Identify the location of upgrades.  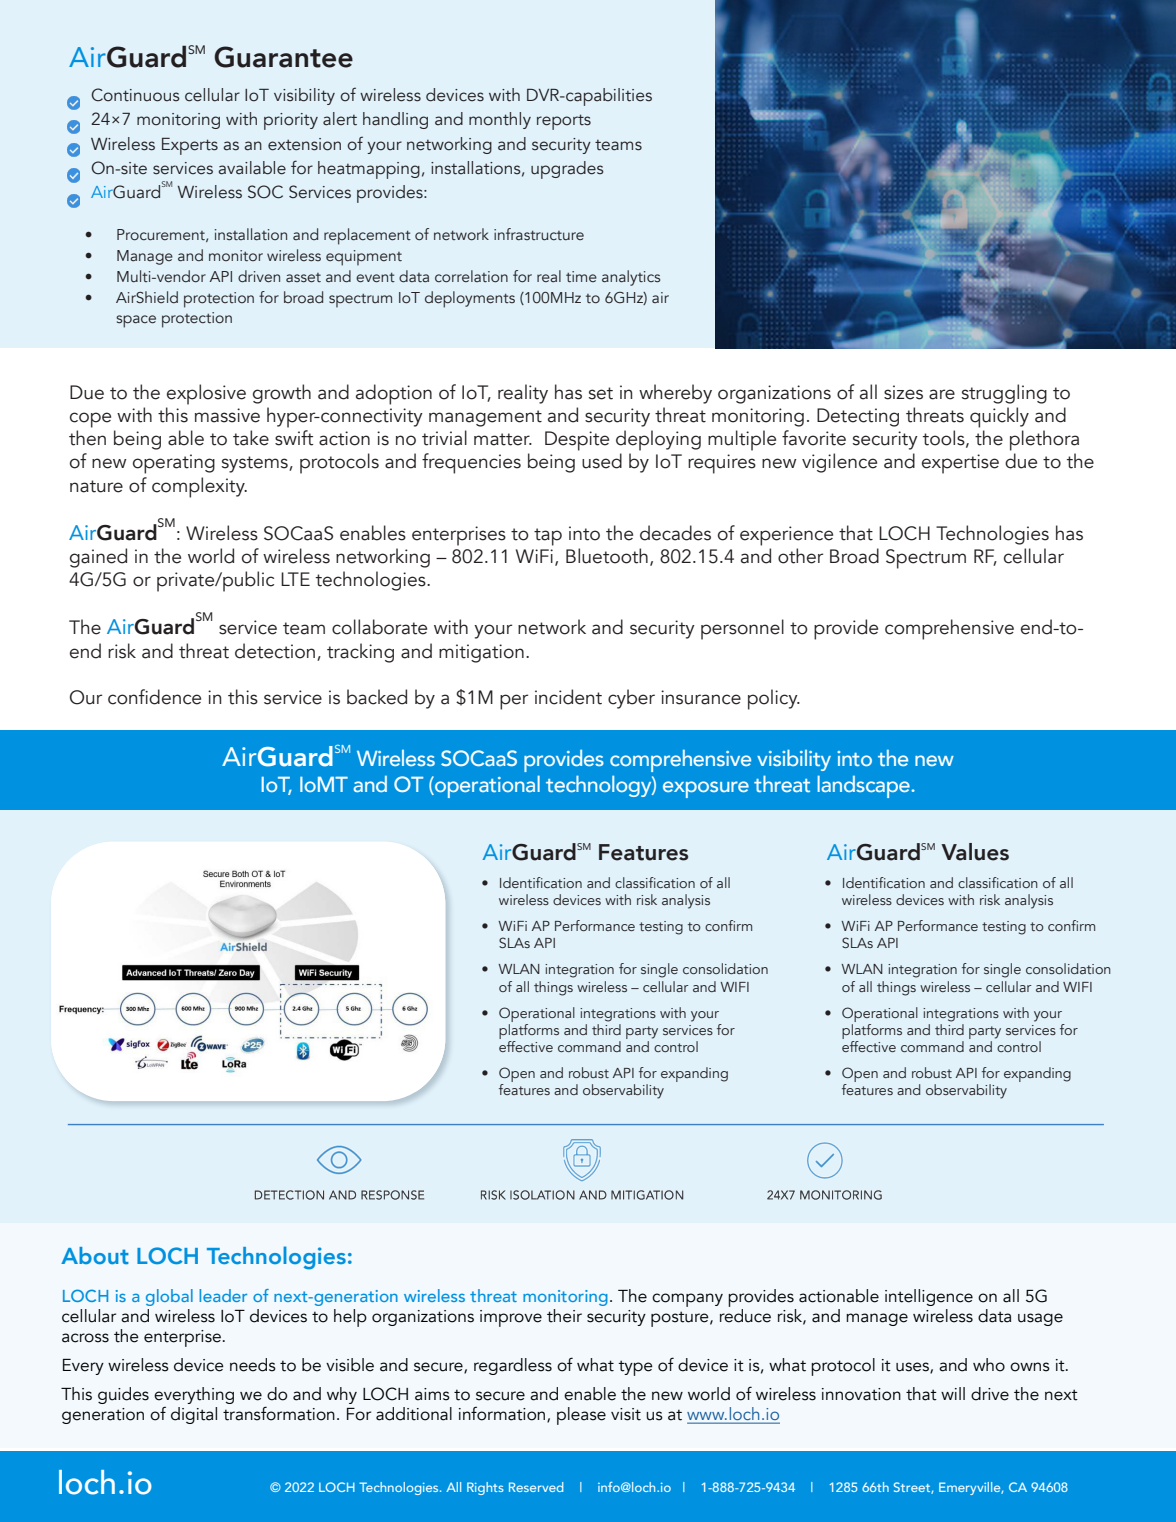
(567, 170).
